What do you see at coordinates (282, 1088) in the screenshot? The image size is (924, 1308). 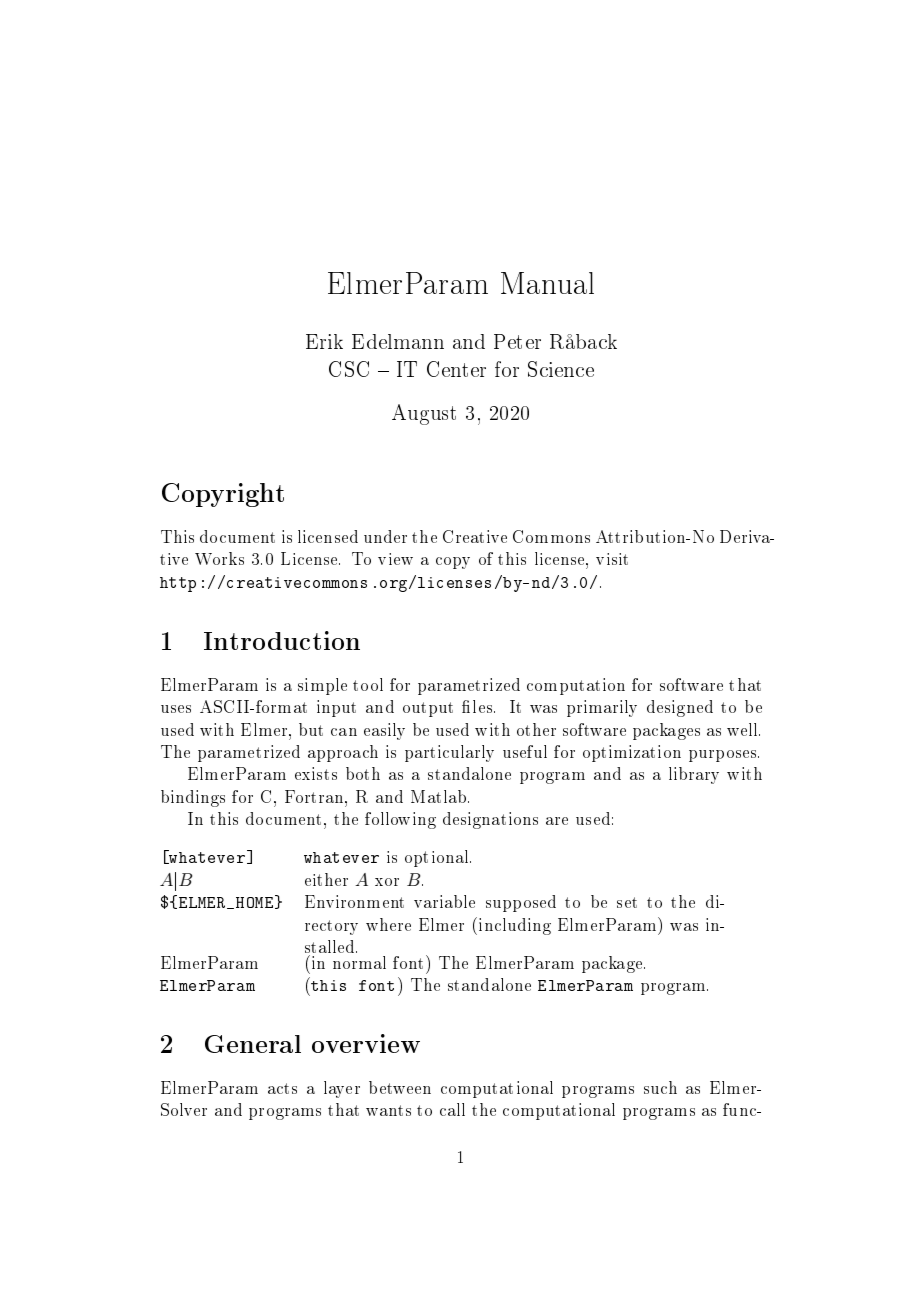 I see `acts` at bounding box center [282, 1088].
